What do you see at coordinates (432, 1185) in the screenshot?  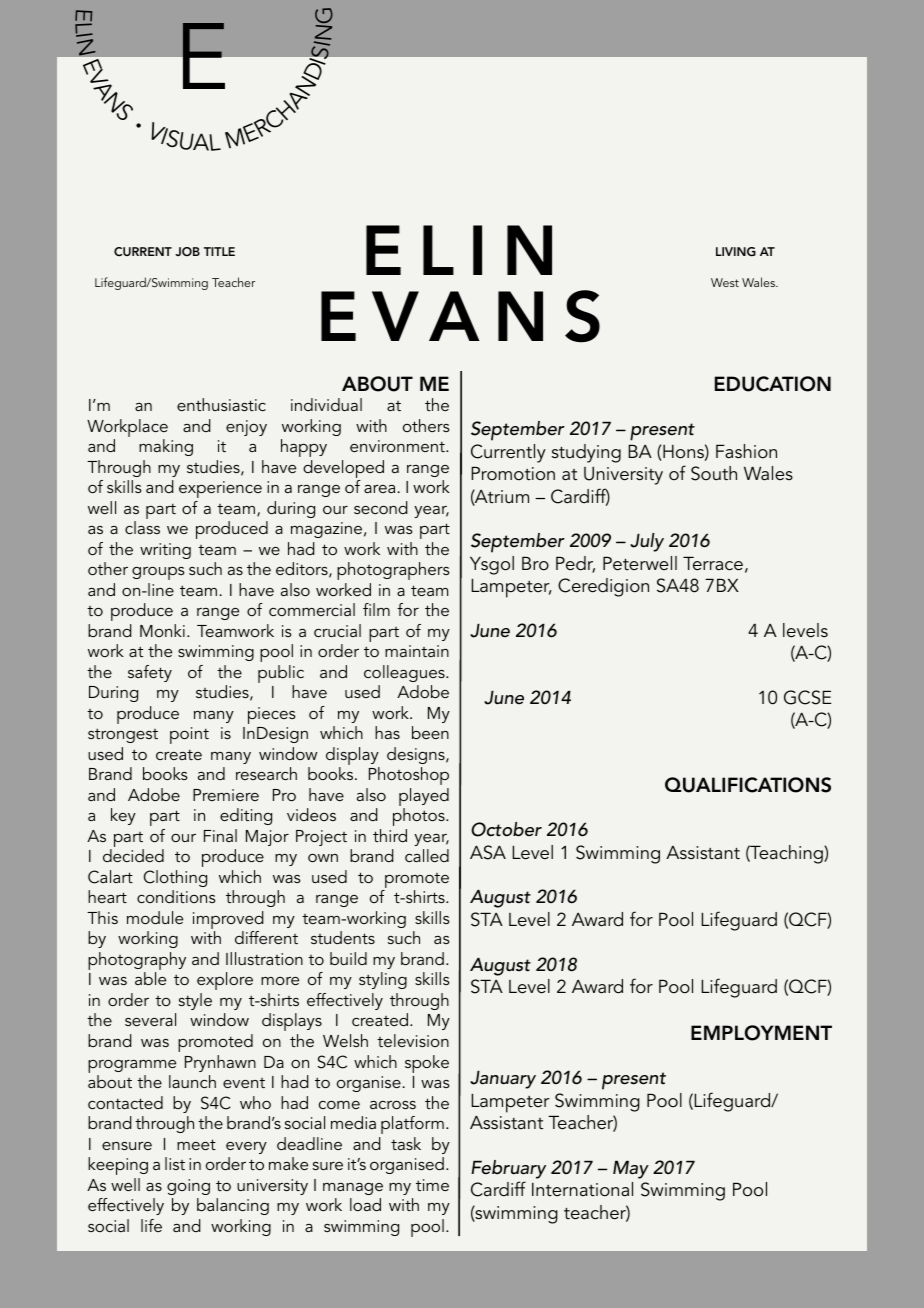 I see `time` at bounding box center [432, 1185].
